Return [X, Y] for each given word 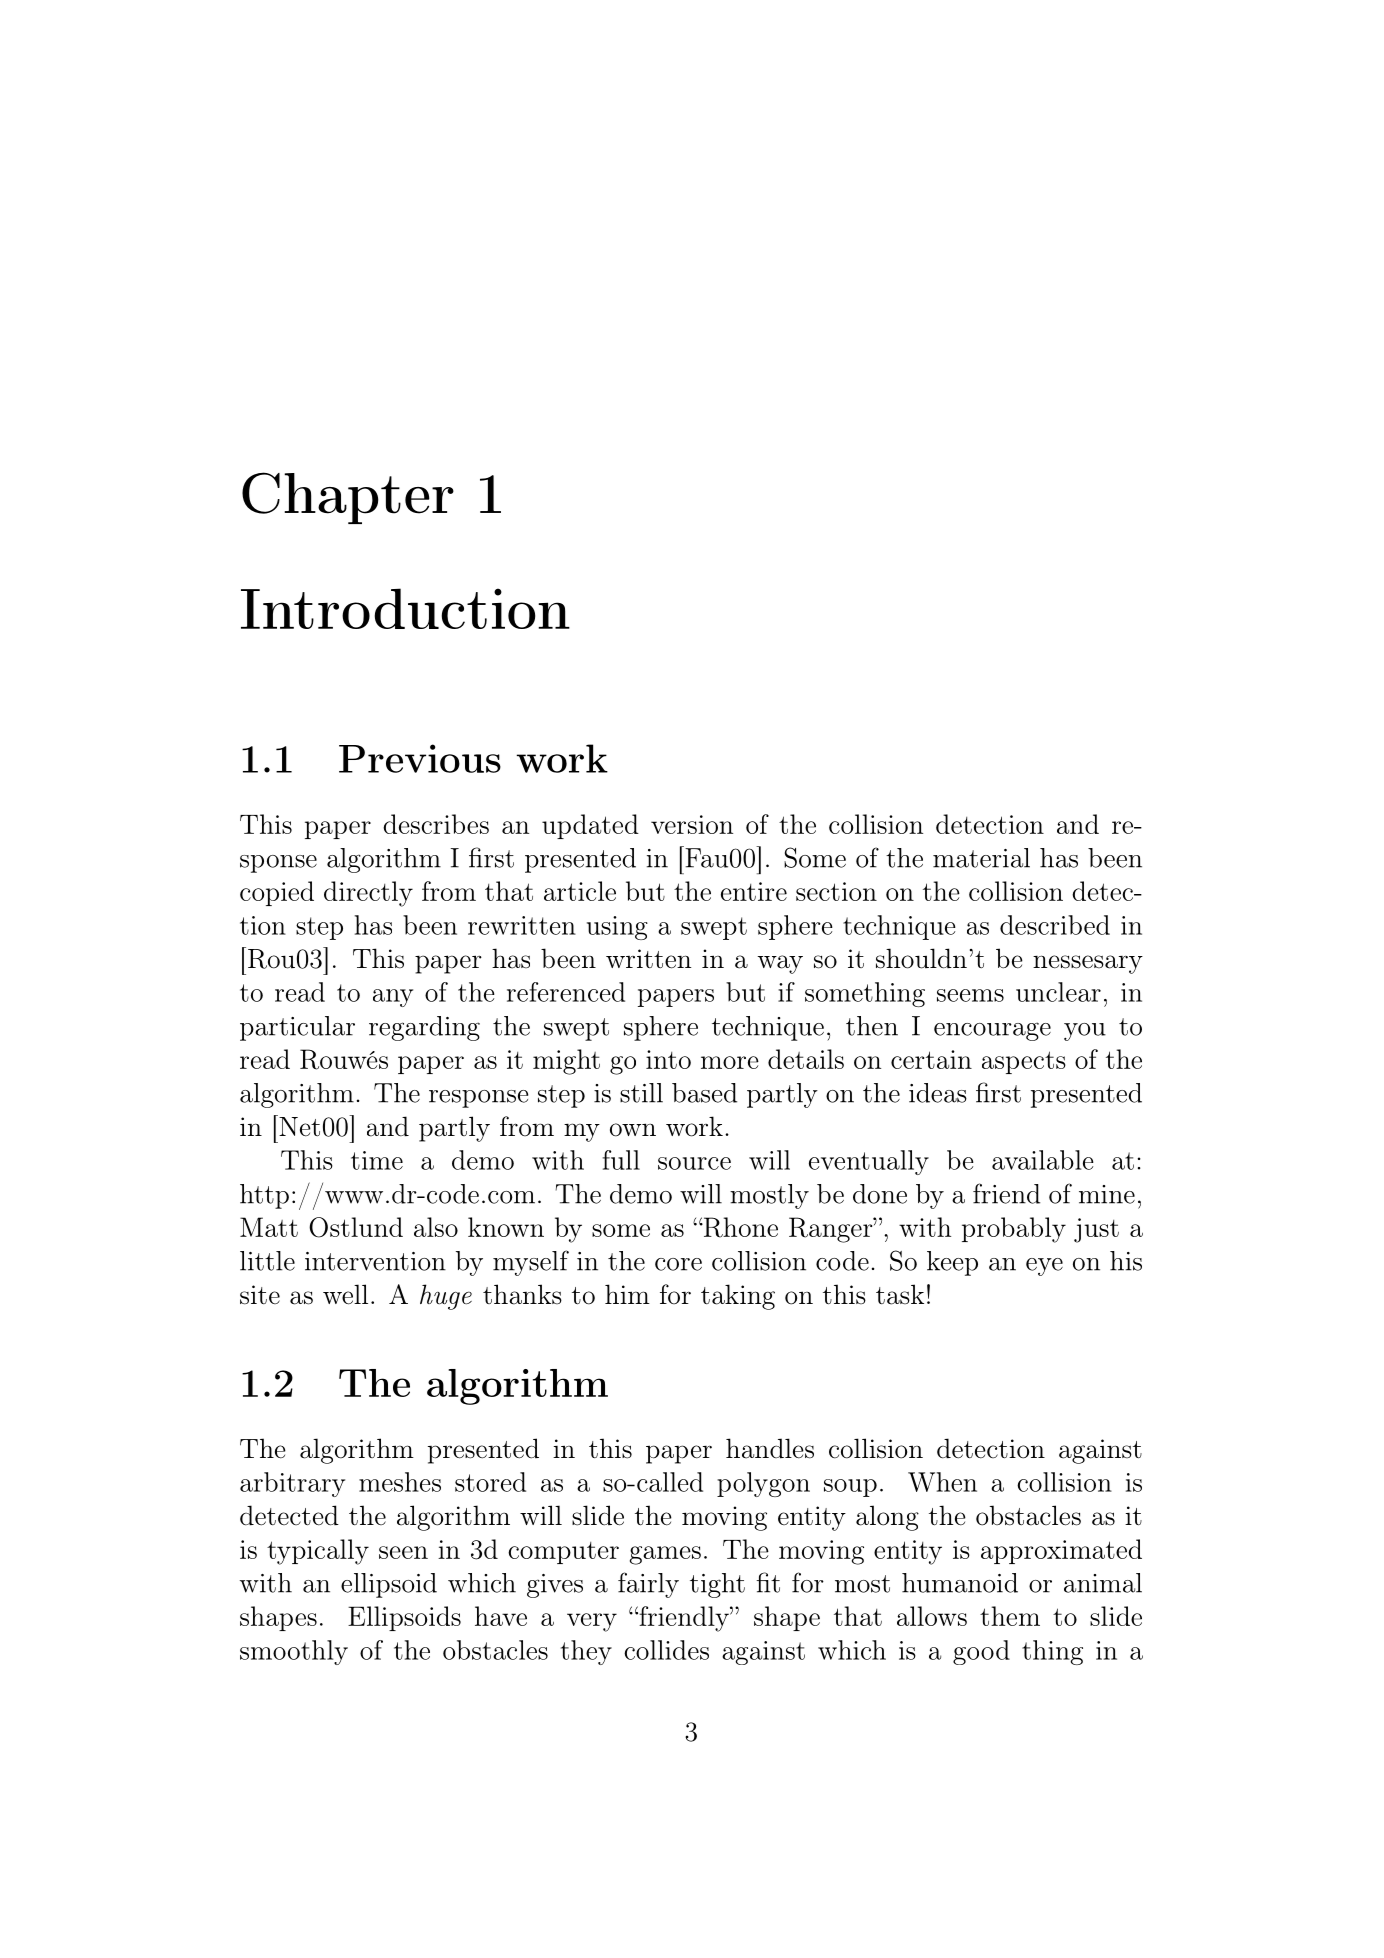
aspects [1024, 1062]
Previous [420, 758]
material [981, 858]
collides [666, 1650]
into [668, 1059]
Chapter [348, 498]
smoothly [294, 1652]
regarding [424, 1028]
